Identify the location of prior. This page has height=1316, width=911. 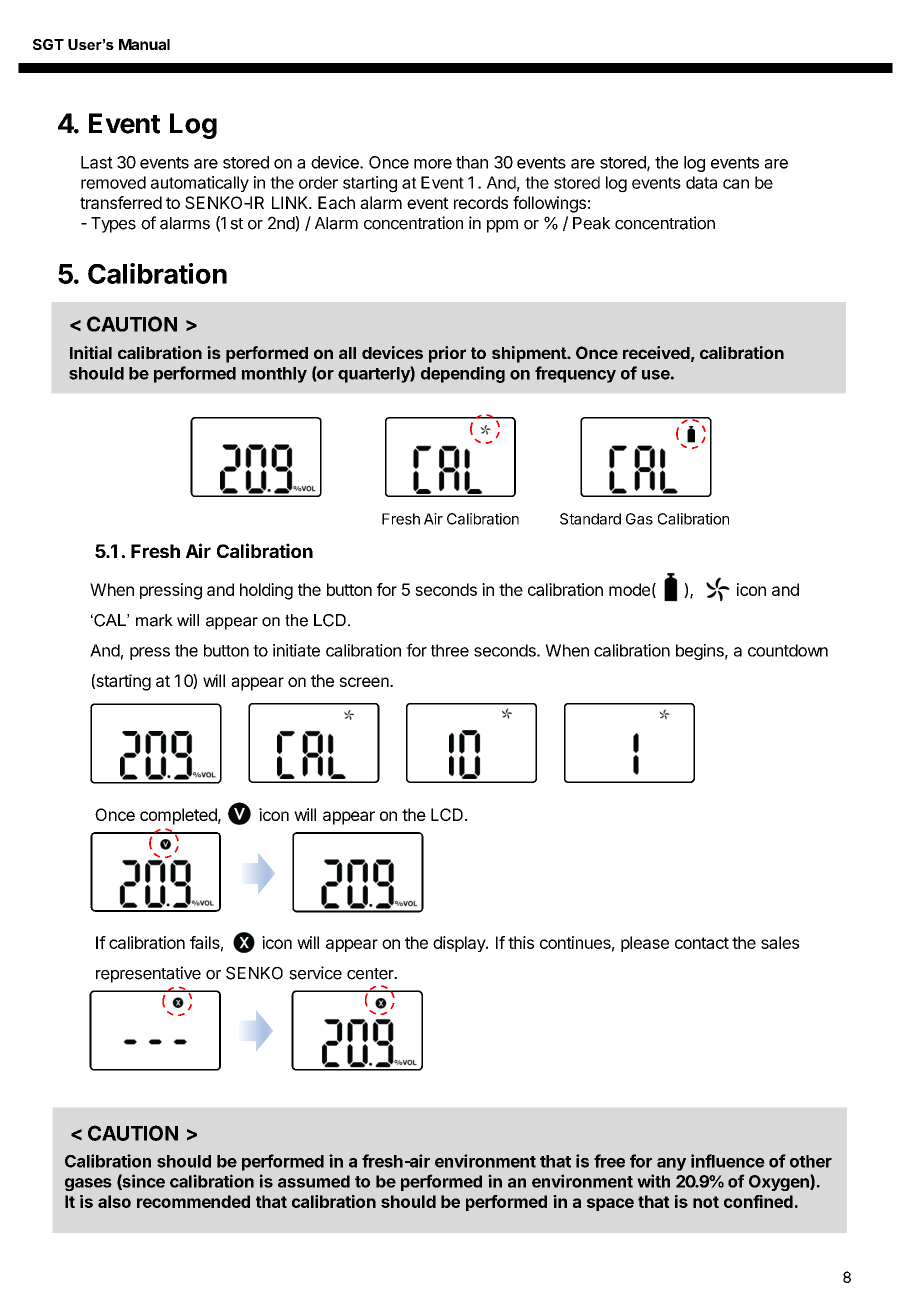
(447, 354).
